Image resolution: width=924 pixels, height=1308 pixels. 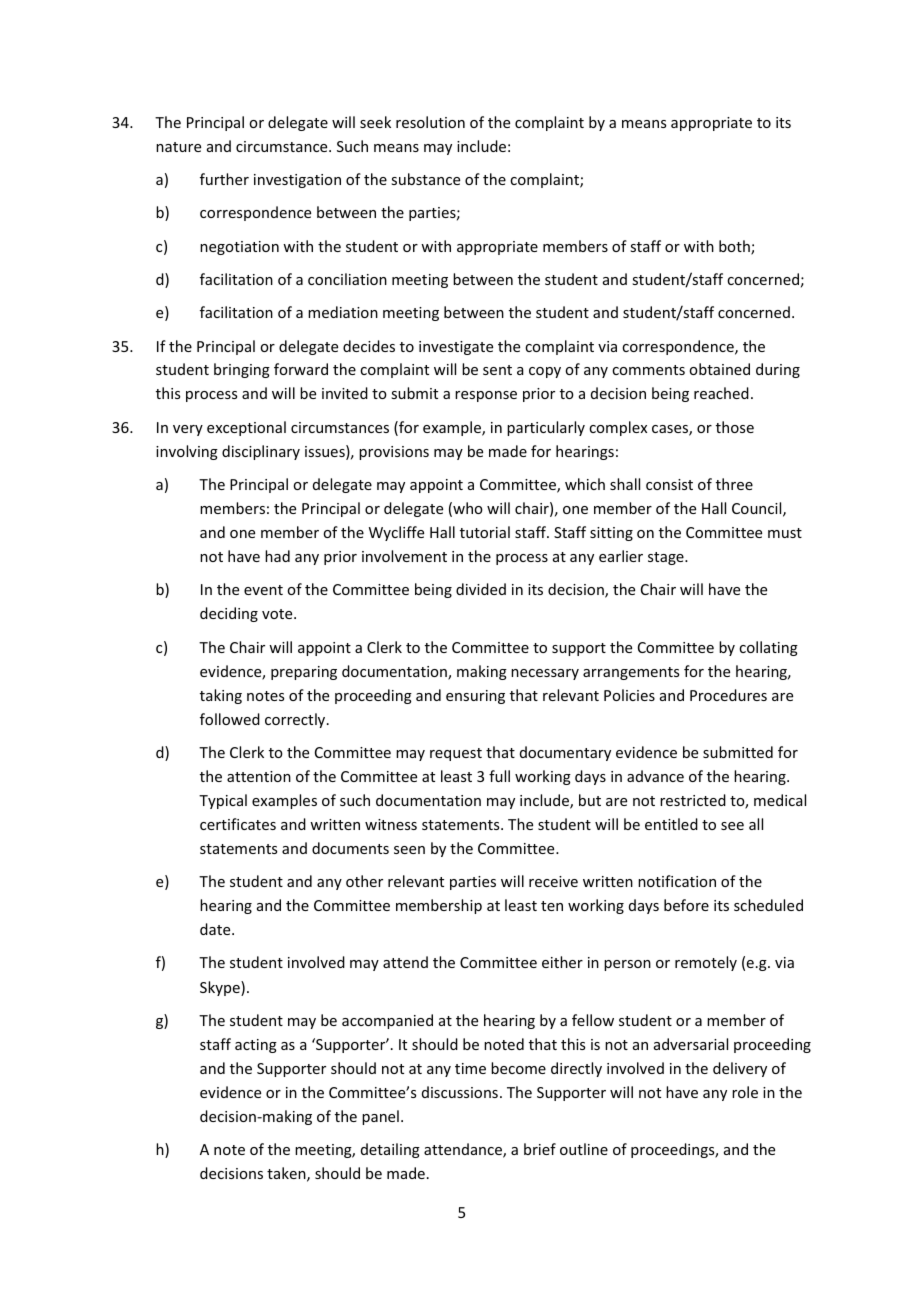 I want to click on resolution, so click(x=430, y=122).
